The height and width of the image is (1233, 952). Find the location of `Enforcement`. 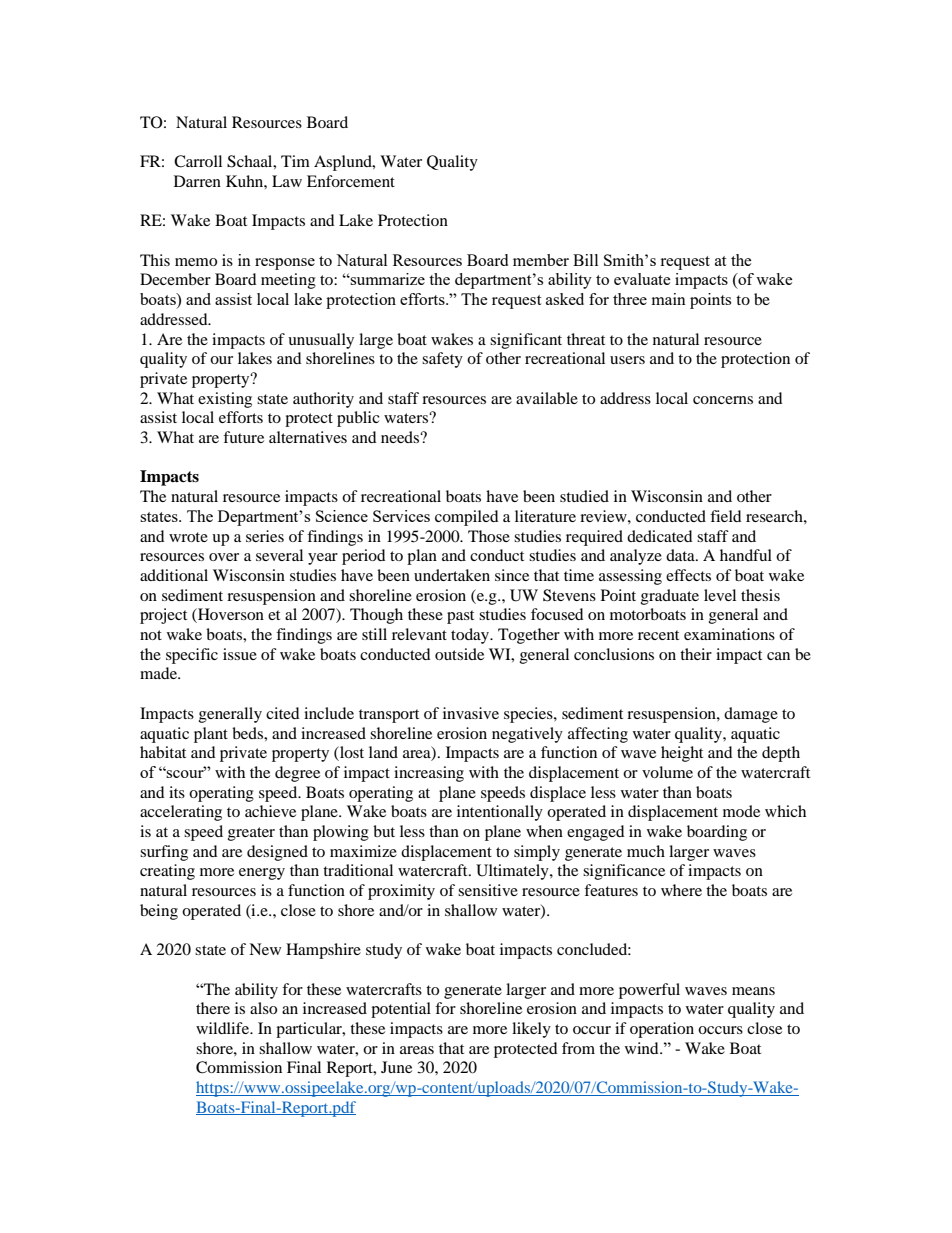

Enforcement is located at coordinates (351, 181).
